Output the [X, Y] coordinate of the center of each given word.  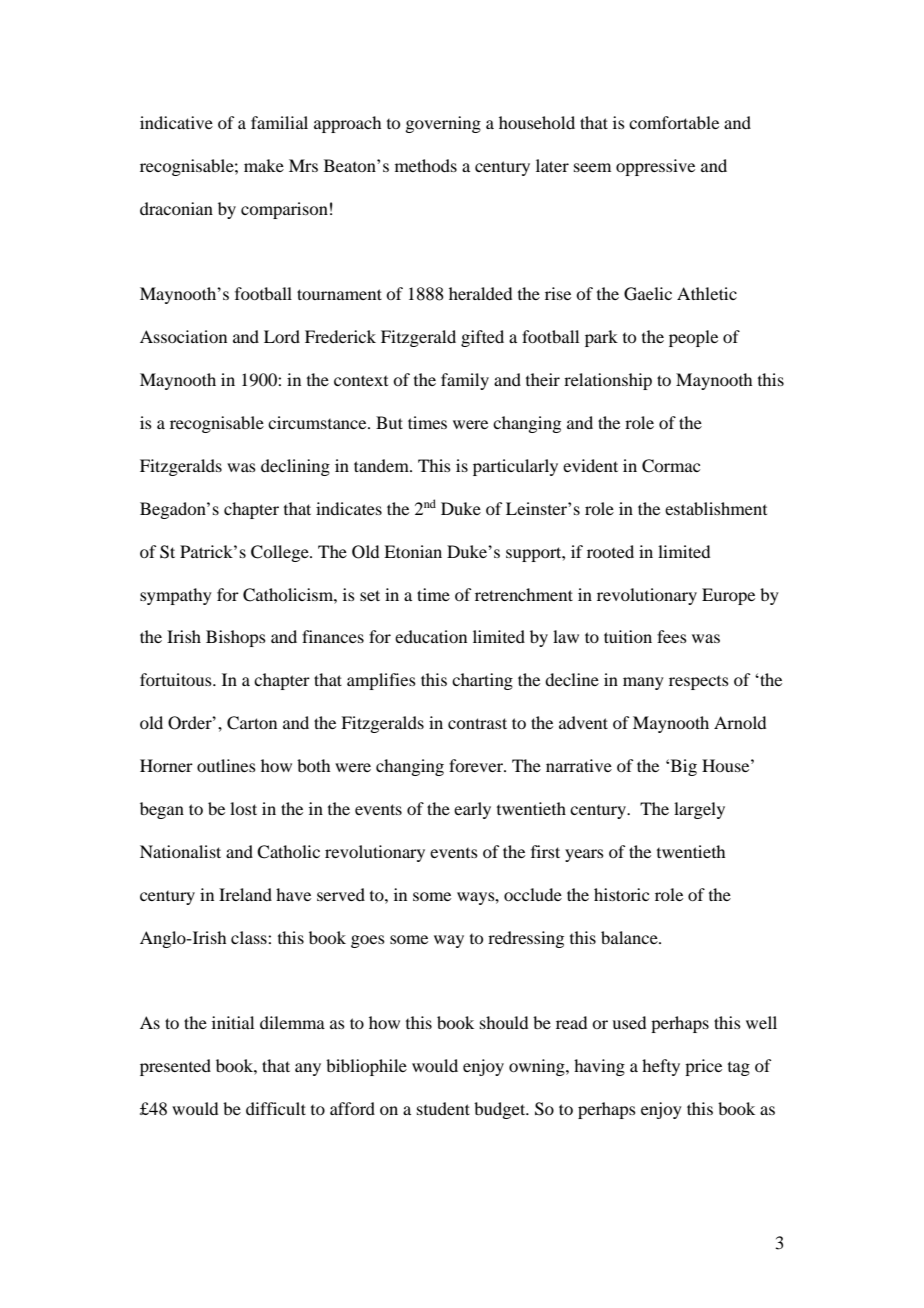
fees [672, 636]
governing [443, 124]
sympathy [176, 596]
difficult [276, 1108]
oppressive [655, 167]
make [264, 165]
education [431, 636]
